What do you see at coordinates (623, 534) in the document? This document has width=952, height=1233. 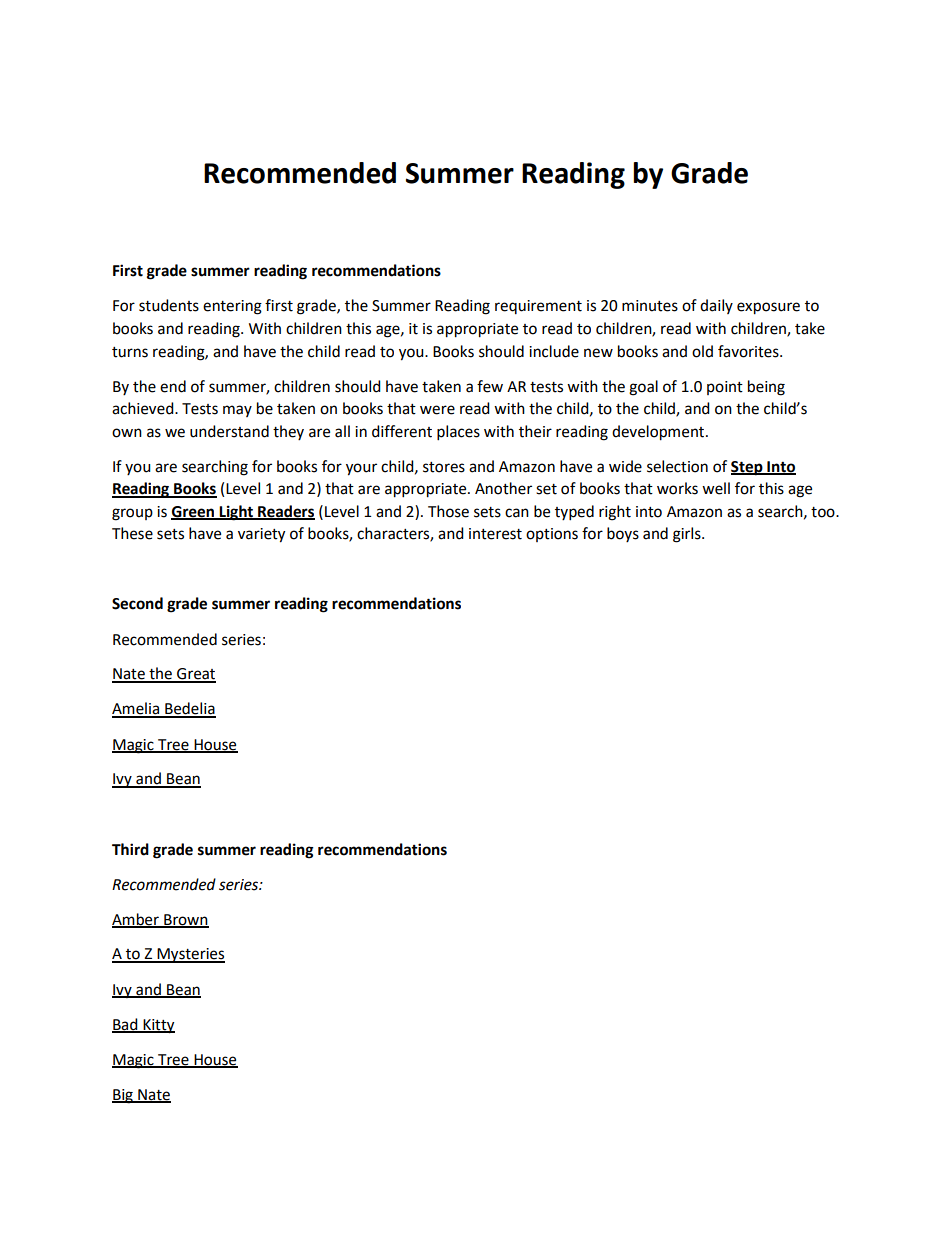 I see `boys` at bounding box center [623, 534].
